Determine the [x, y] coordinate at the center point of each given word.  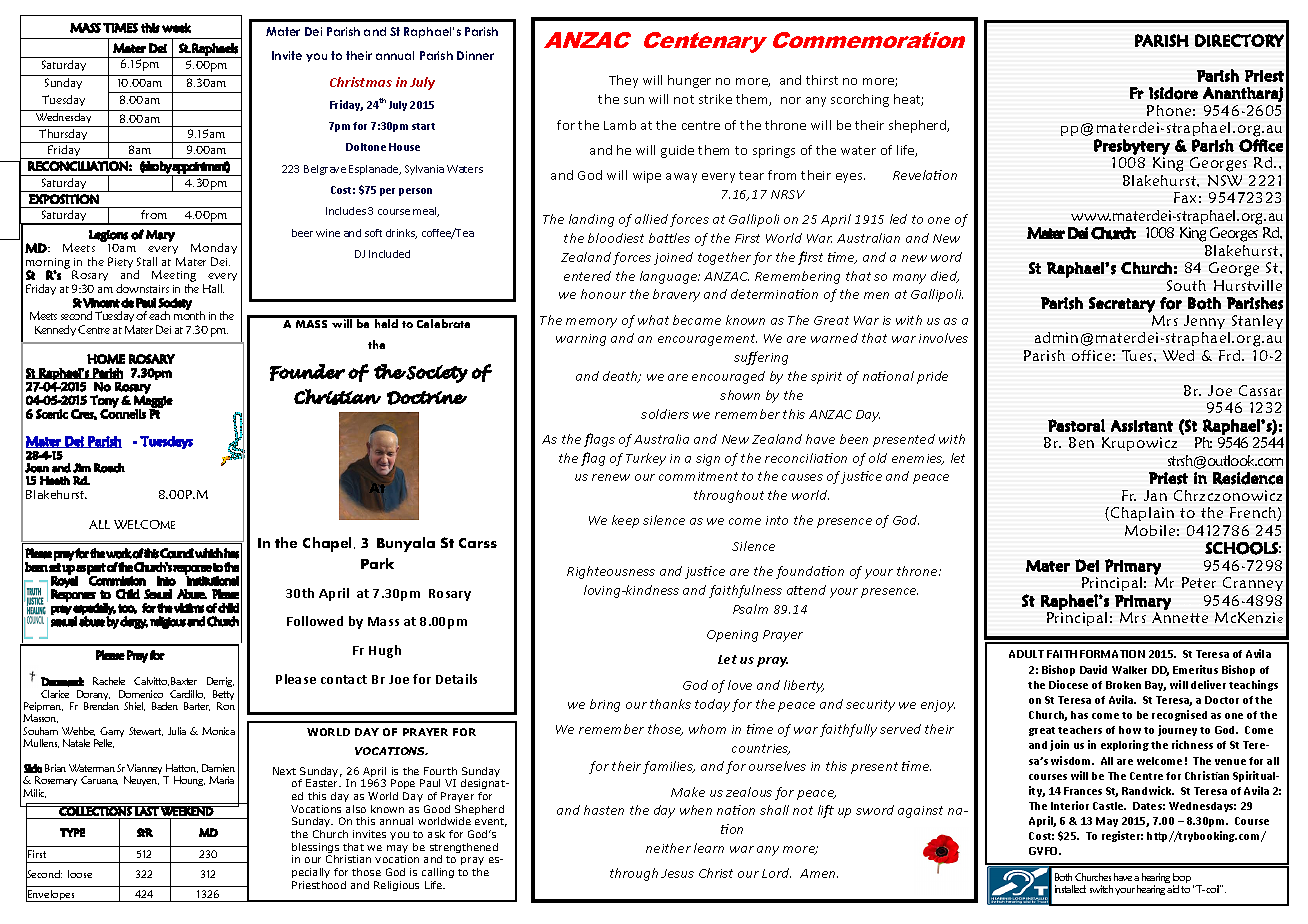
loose [80, 874]
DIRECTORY [1239, 40]
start [423, 126]
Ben [1081, 442]
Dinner [475, 55]
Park [377, 563]
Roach [109, 468]
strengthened [464, 849]
